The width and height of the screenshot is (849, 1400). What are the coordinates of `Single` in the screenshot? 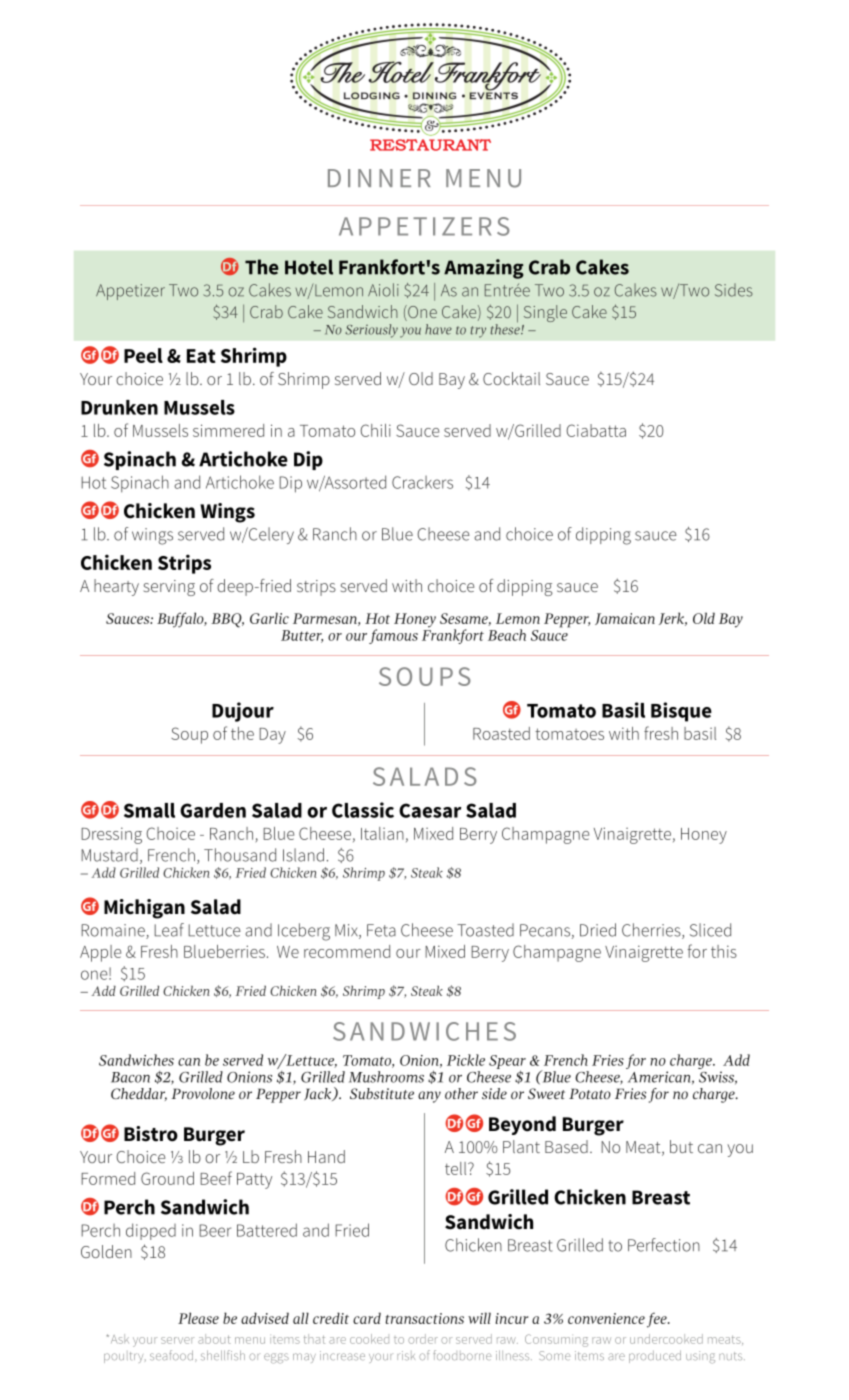 It's located at (545, 313).
